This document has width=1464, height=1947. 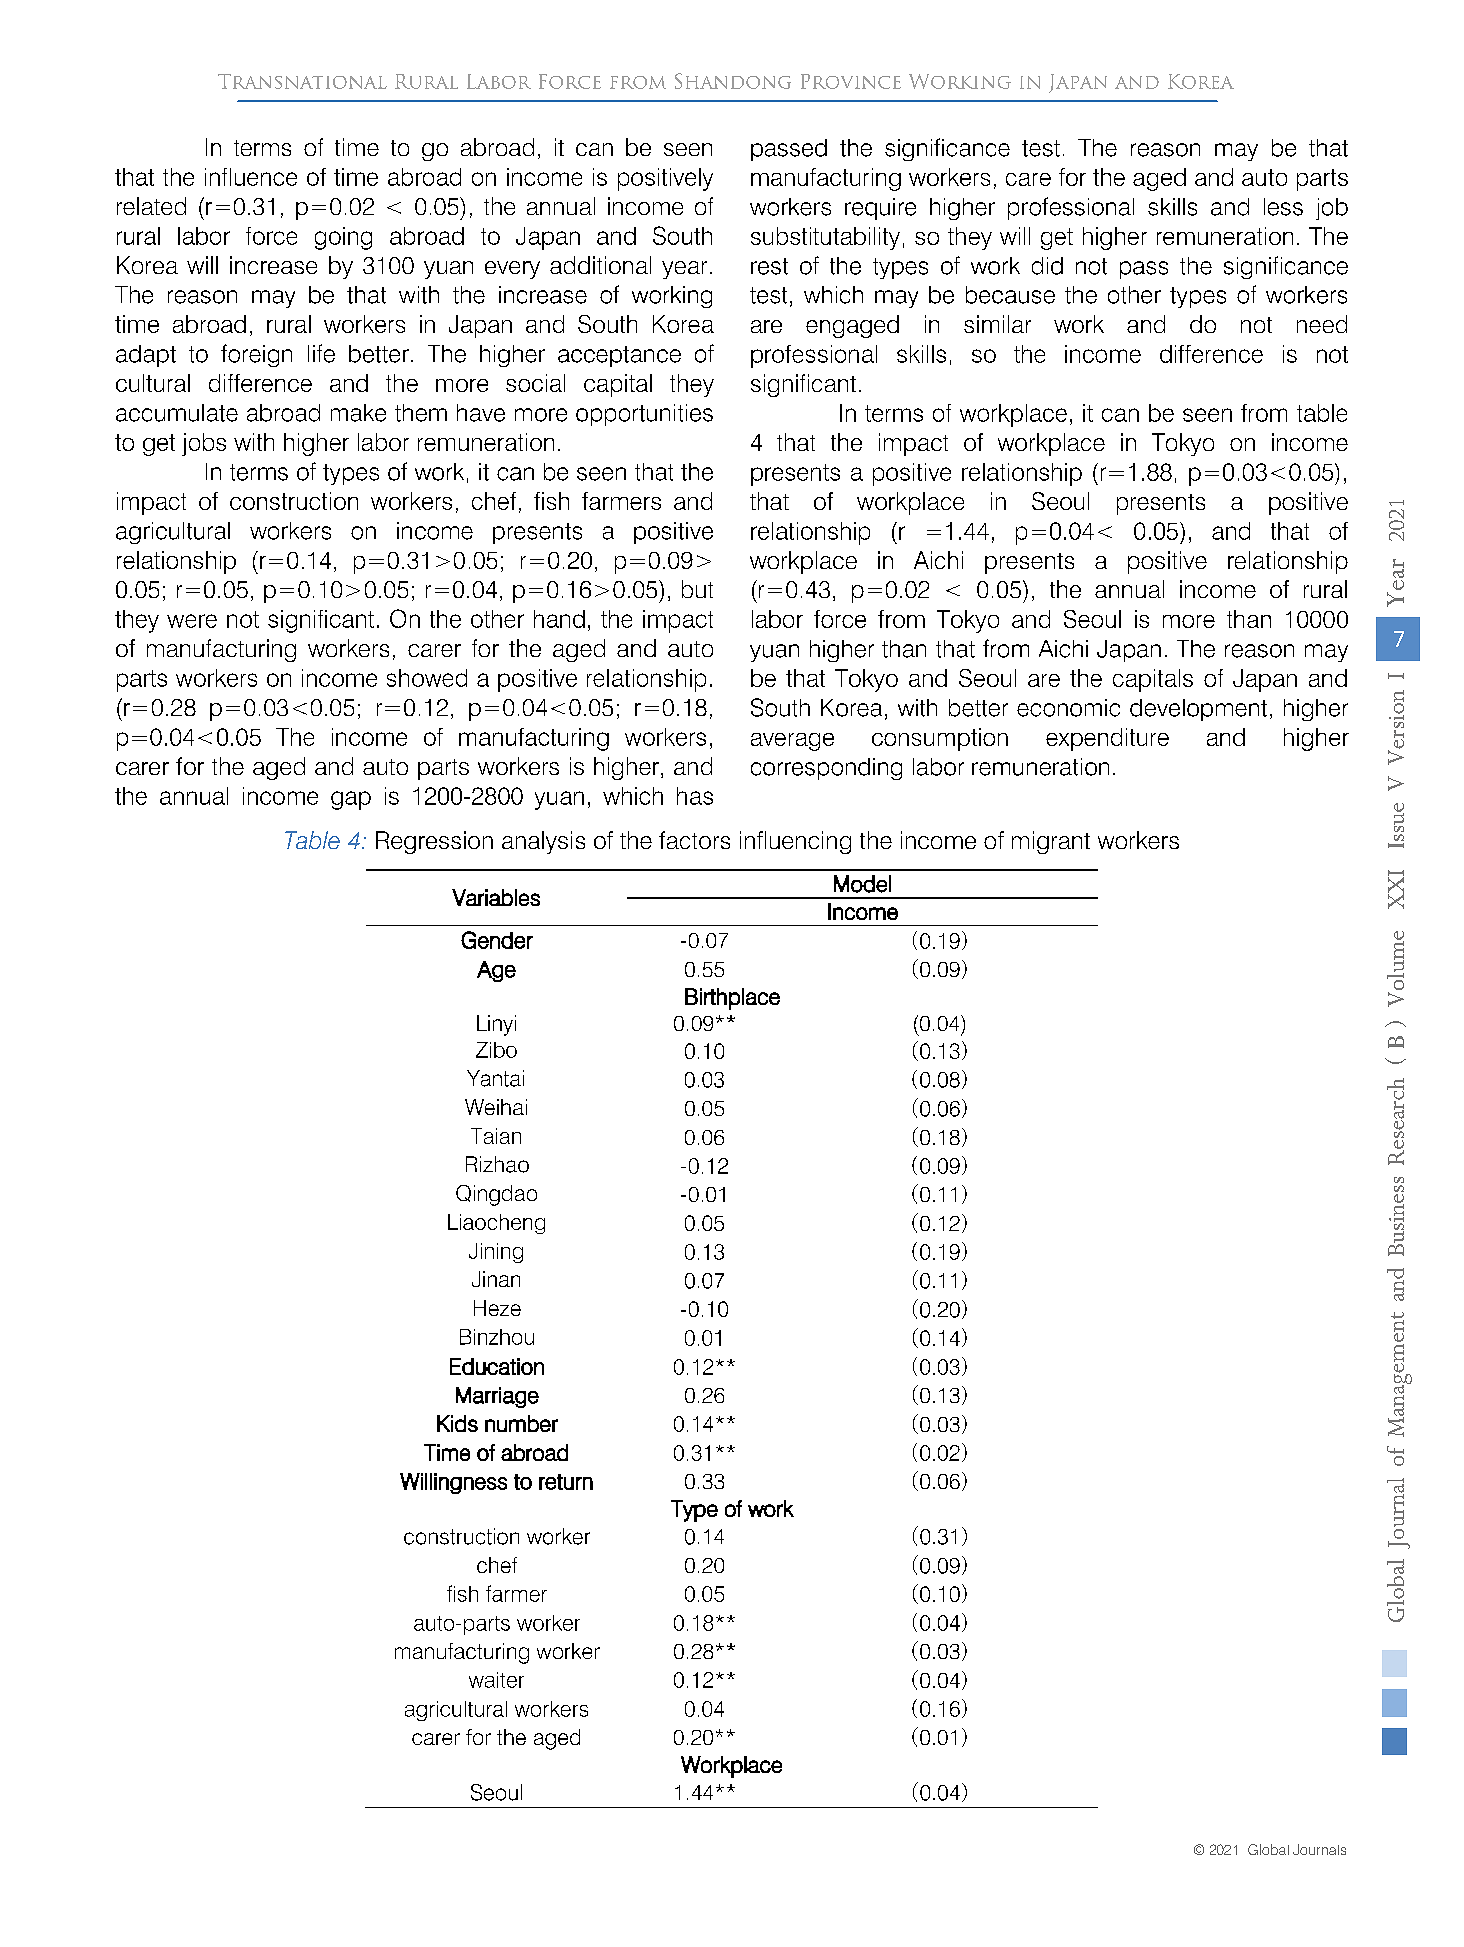 I want to click on Province, so click(x=851, y=81).
